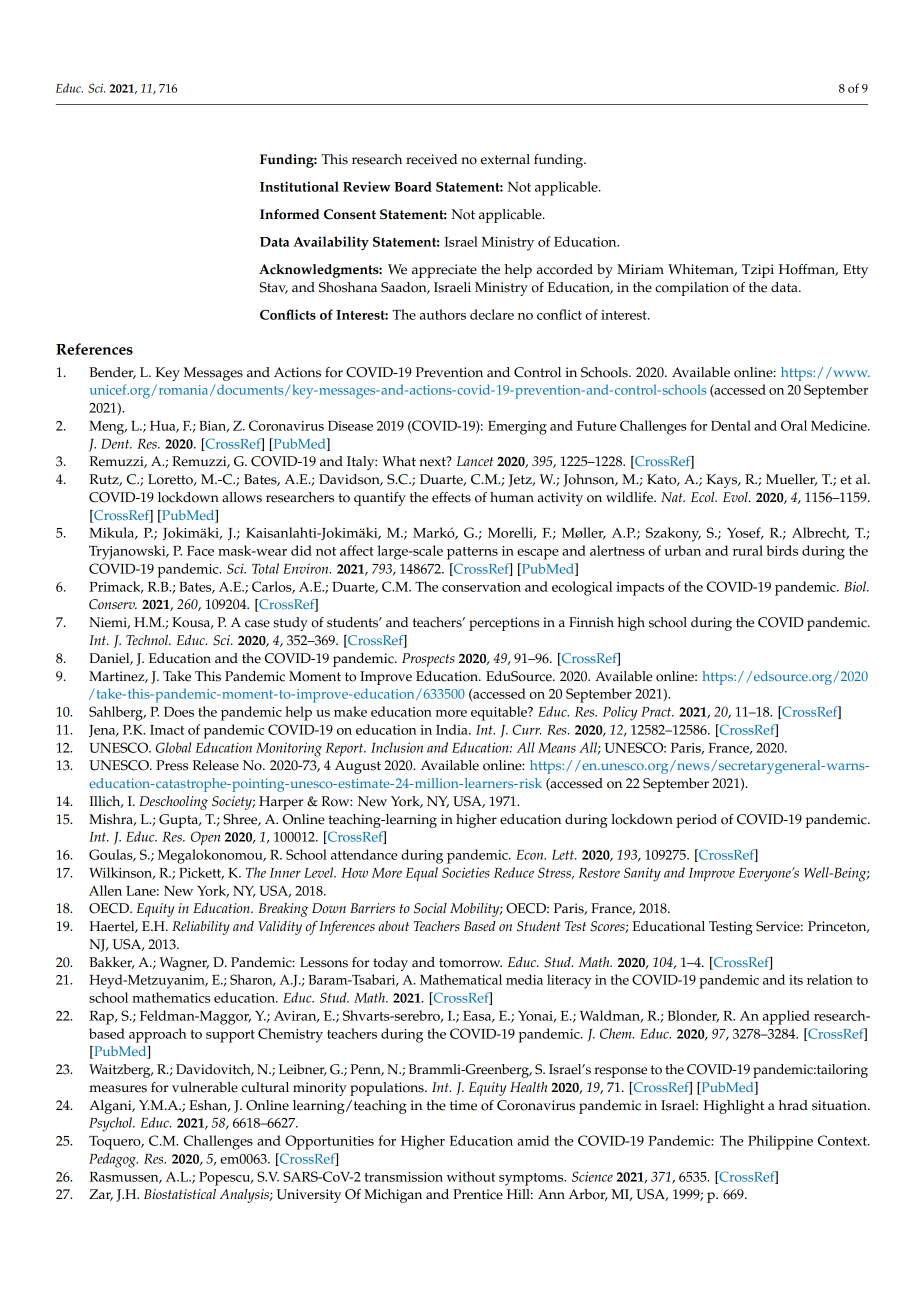 The image size is (924, 1308). What do you see at coordinates (289, 214) in the image?
I see `Informed` at bounding box center [289, 214].
